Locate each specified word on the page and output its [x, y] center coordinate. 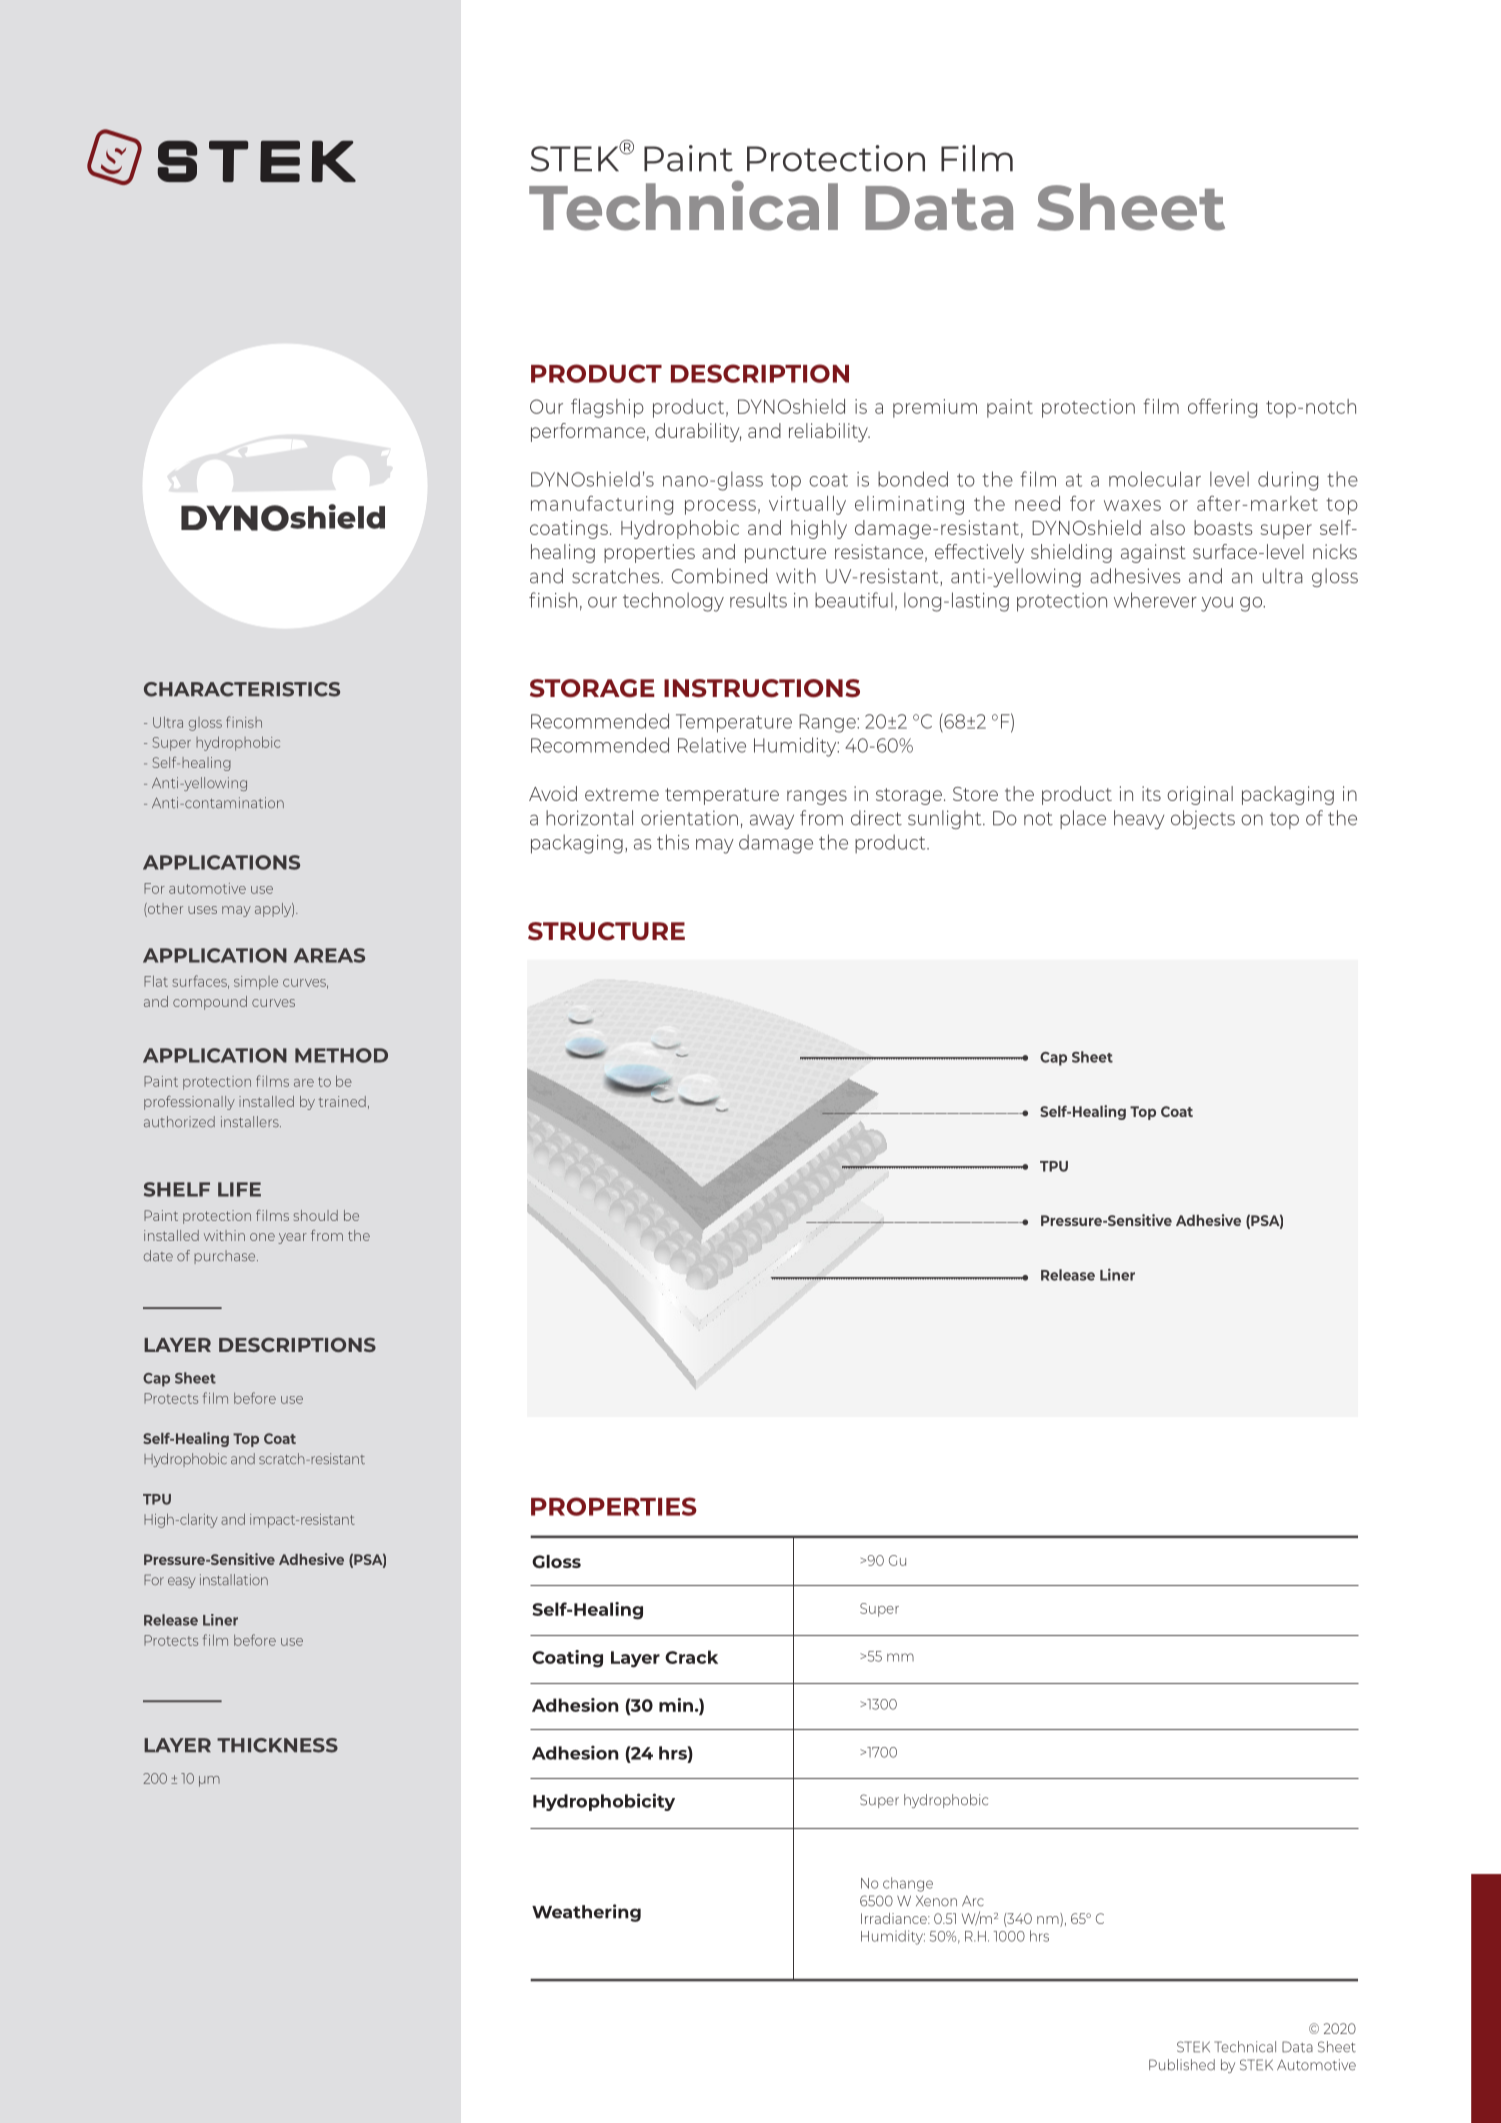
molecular [1155, 479]
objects [1203, 819]
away [772, 821]
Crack [691, 1657]
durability [698, 432]
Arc [973, 1901]
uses [202, 910]
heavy [1139, 819]
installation [234, 1579]
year [292, 1238]
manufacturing [602, 505]
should [316, 1215]
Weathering [586, 1913]
